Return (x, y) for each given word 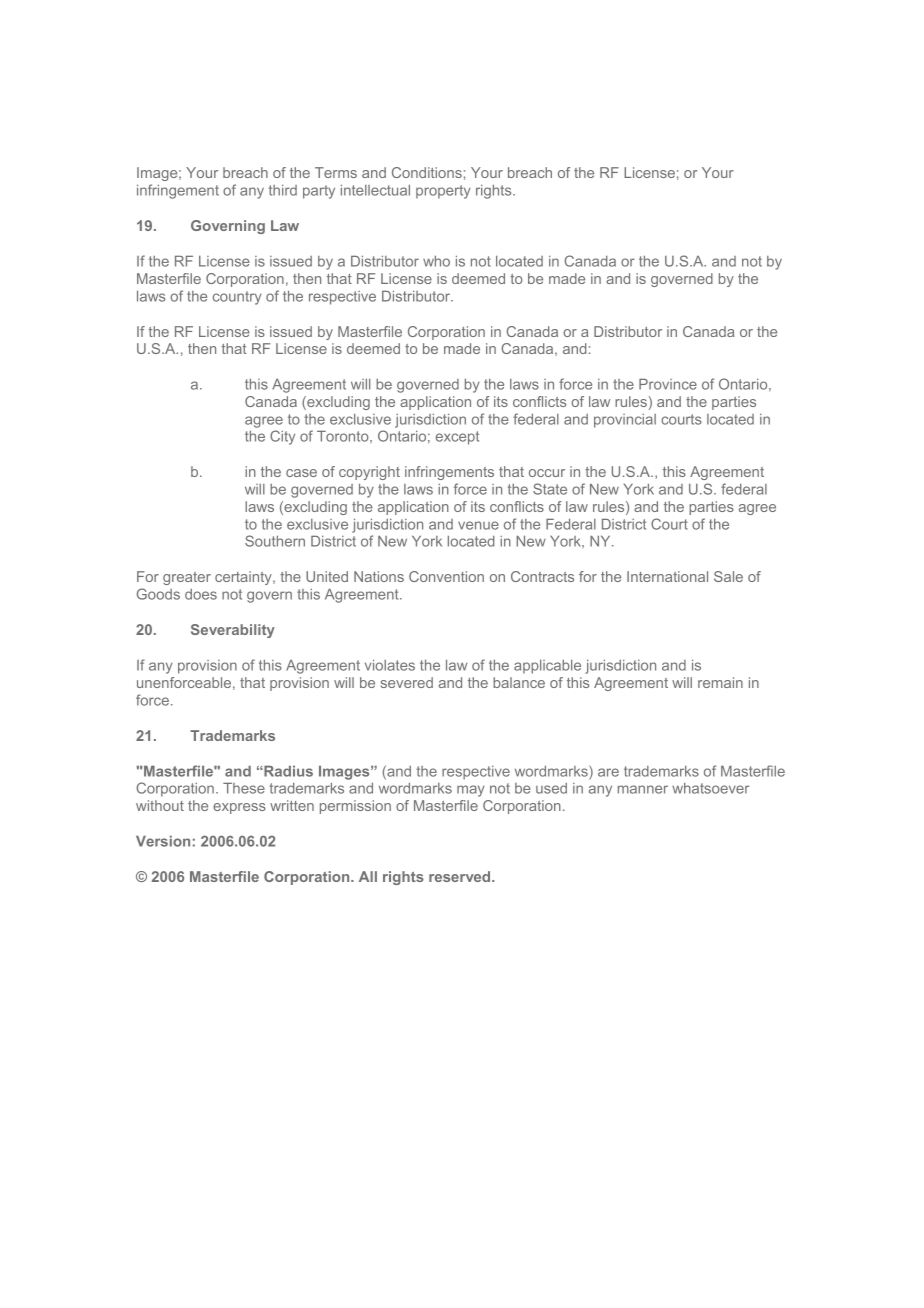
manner (643, 789)
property (443, 192)
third (283, 190)
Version (163, 841)
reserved (461, 876)
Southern (275, 541)
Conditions (427, 172)
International (667, 576)
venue (478, 525)
